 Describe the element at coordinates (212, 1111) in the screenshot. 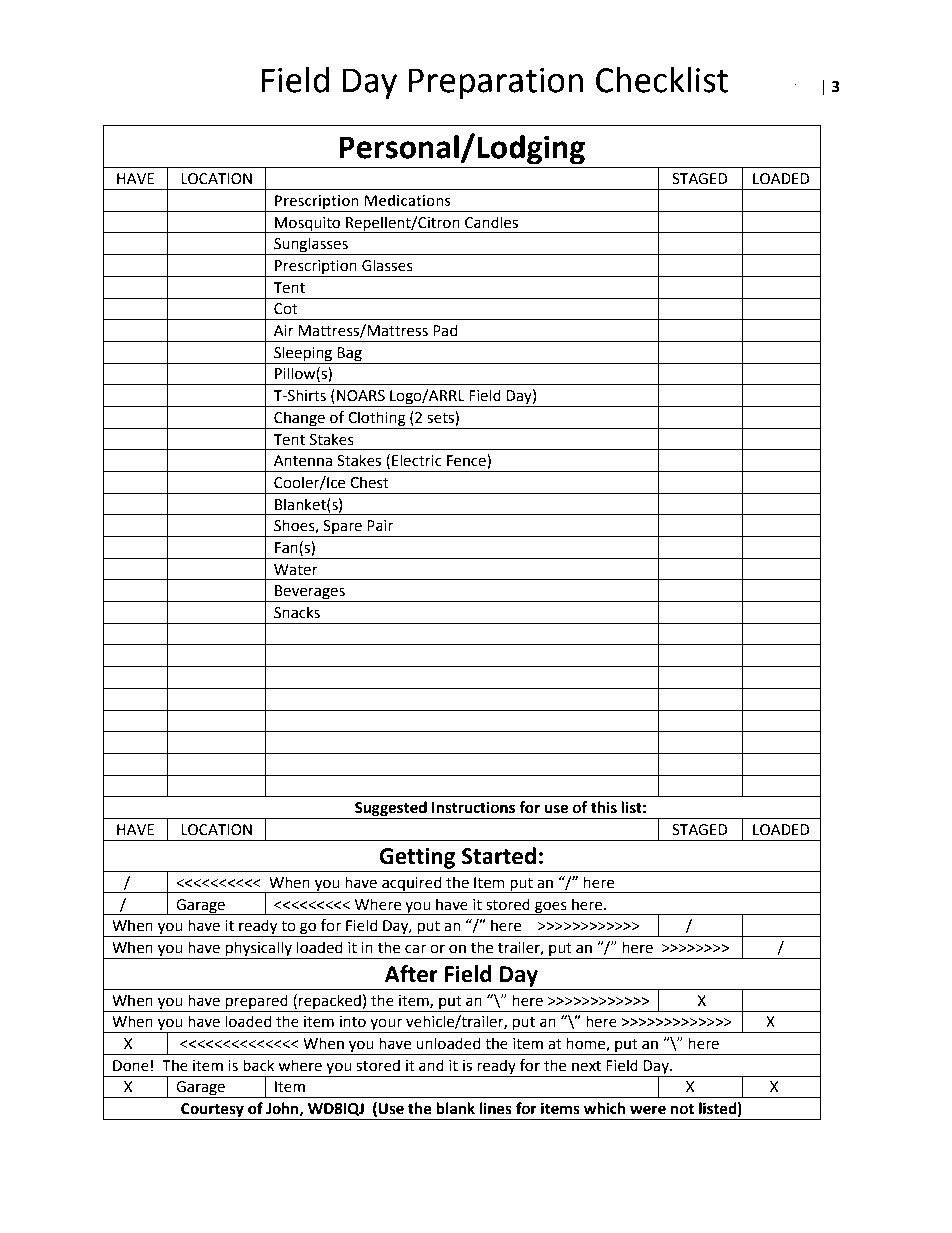

I see `Courtesy` at that location.
